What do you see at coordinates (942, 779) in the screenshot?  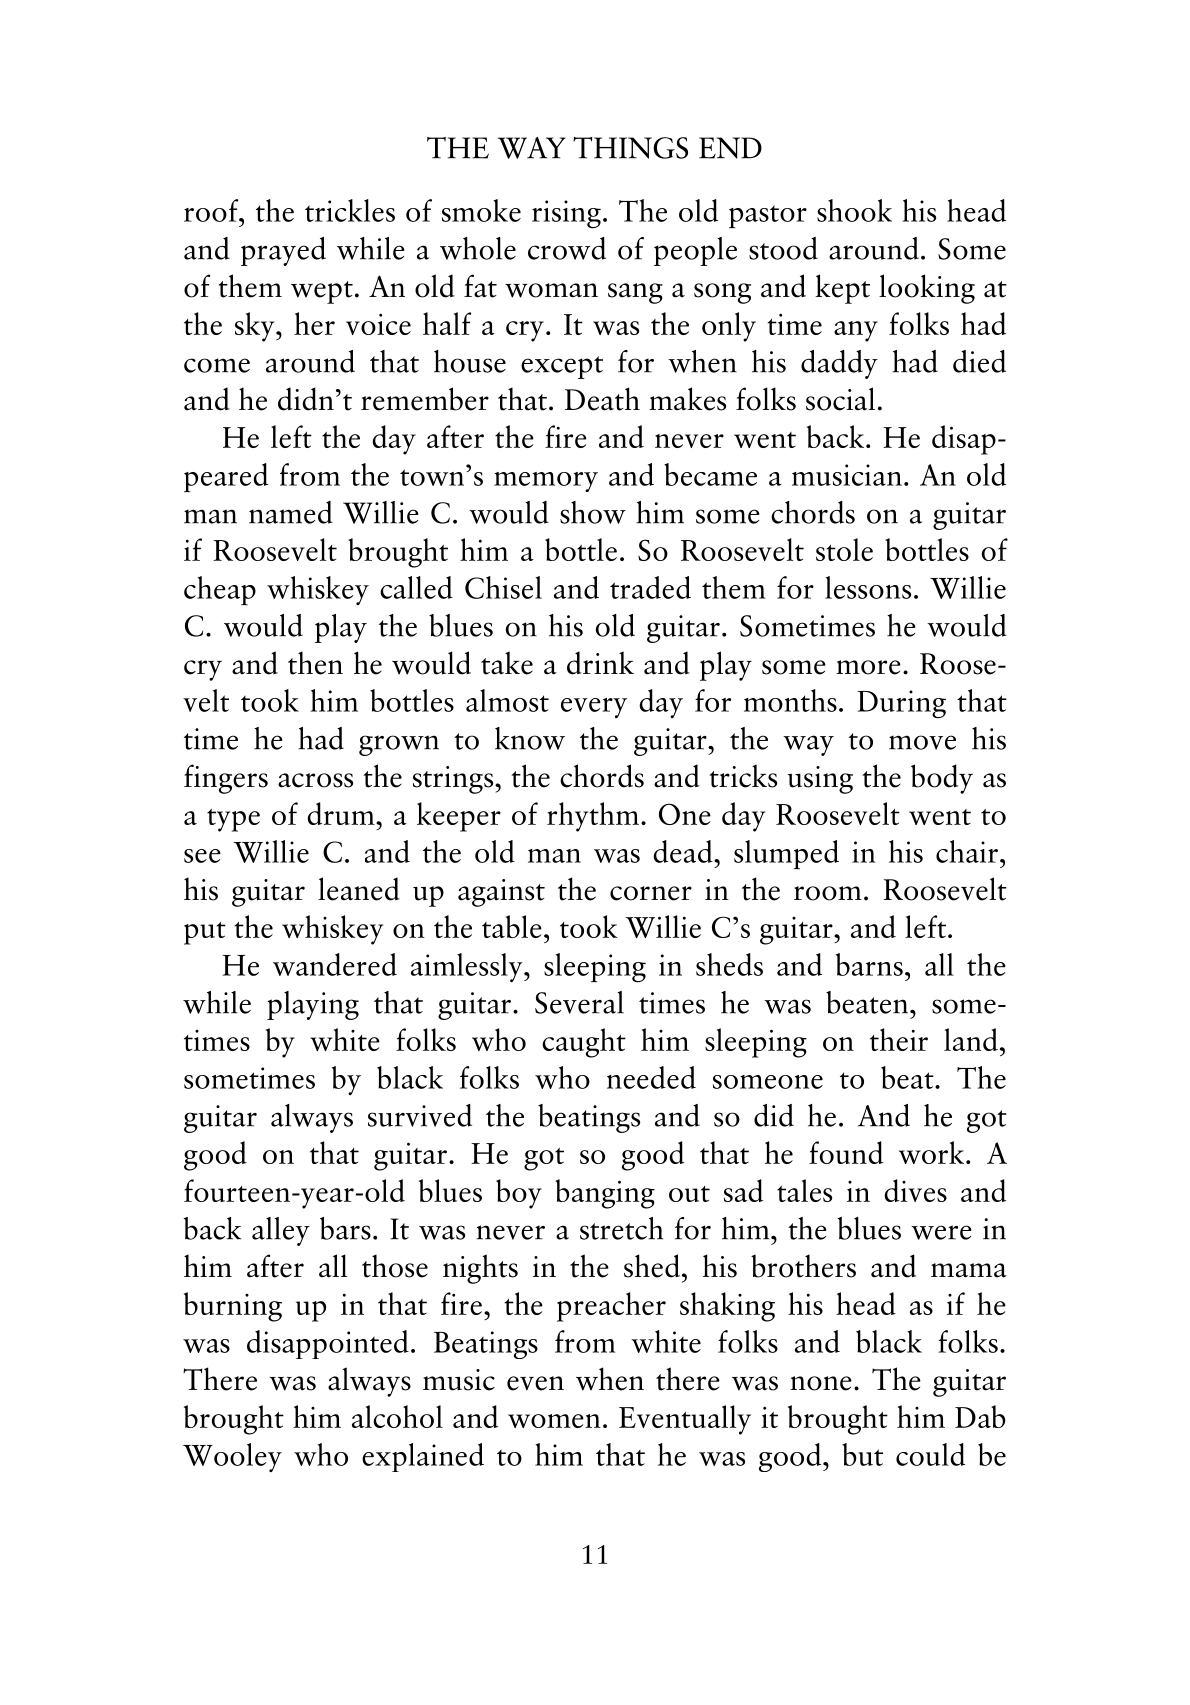 I see `body` at bounding box center [942, 779].
